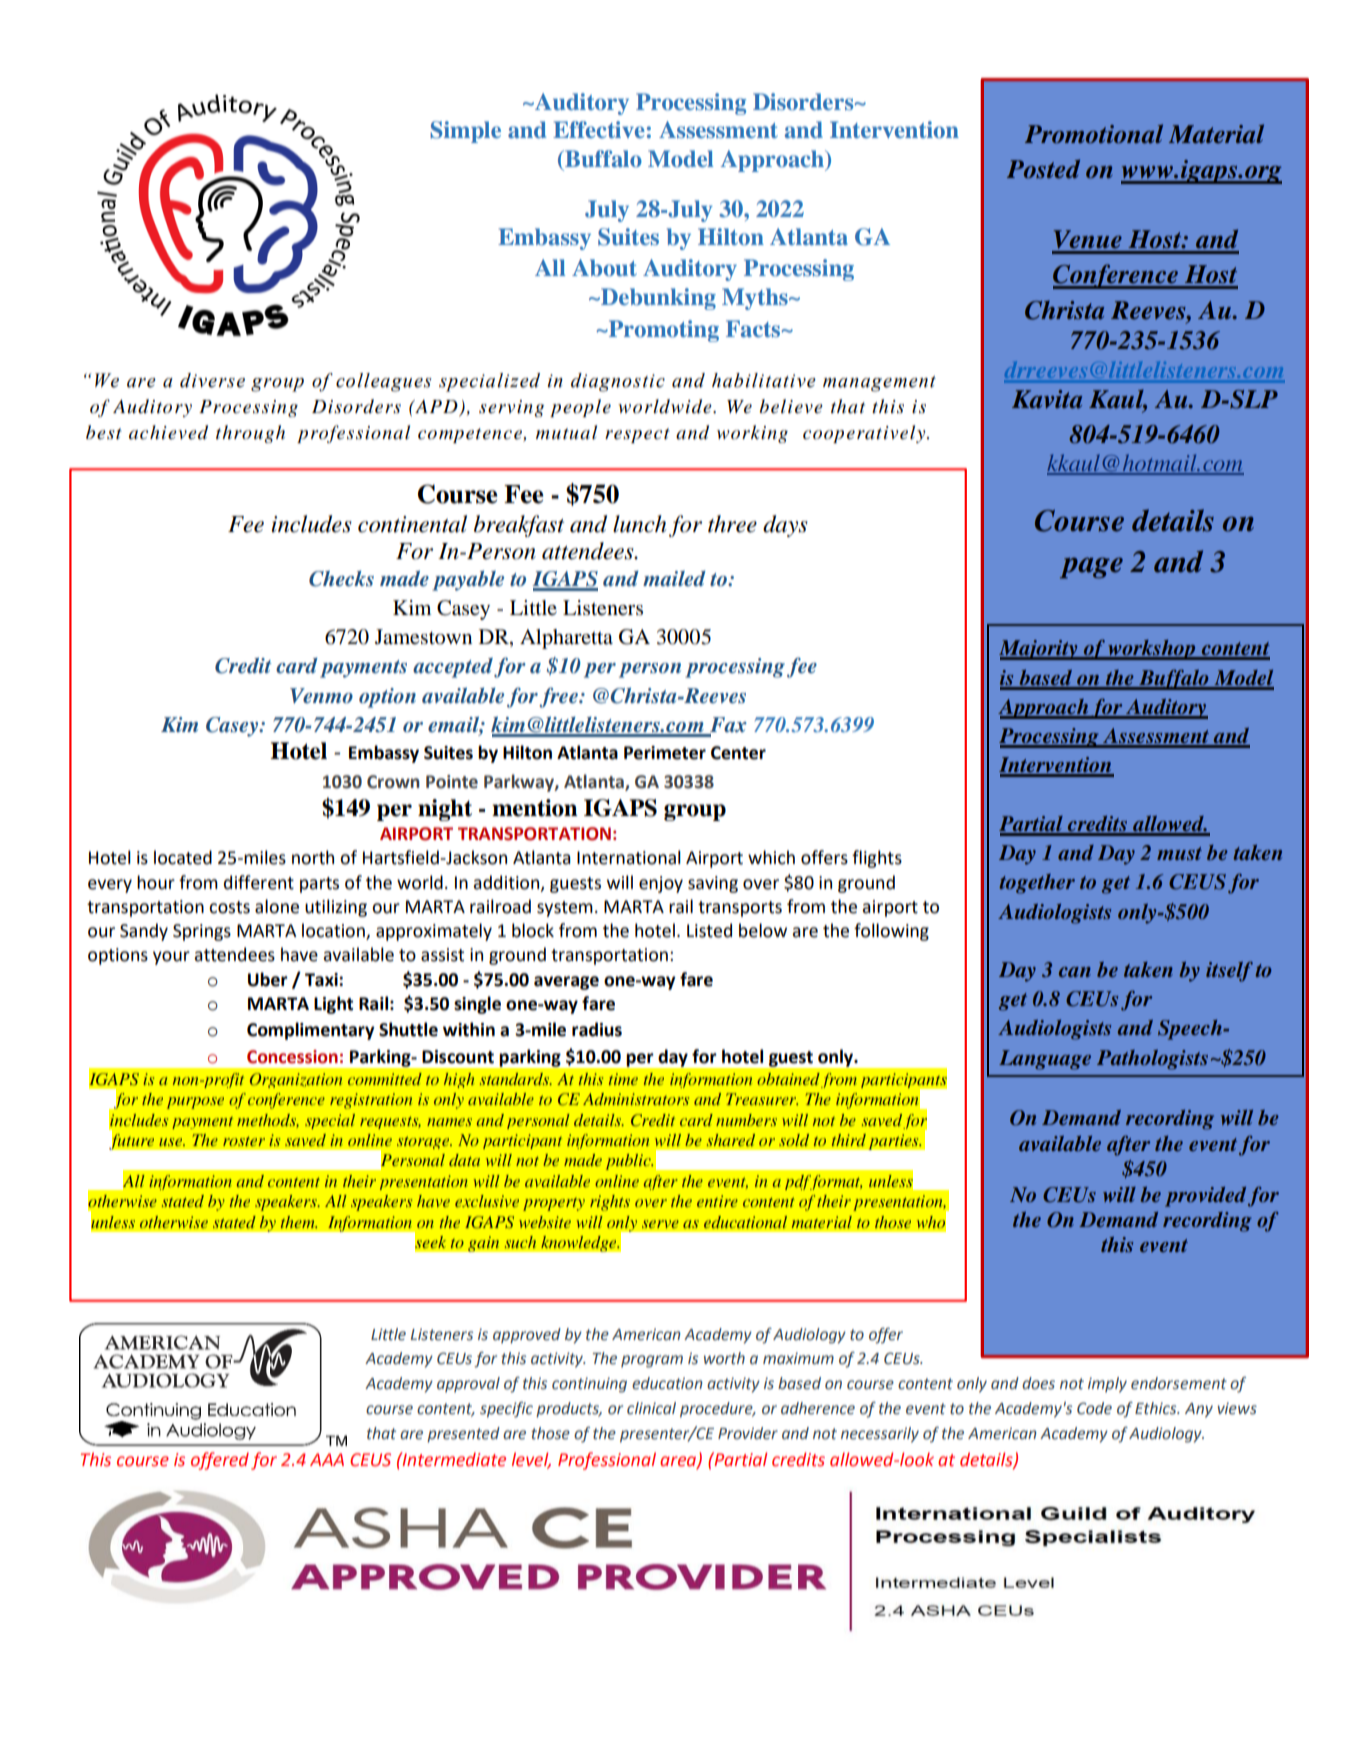 This page has width=1353, height=1751. I want to click on Posted, so click(1043, 169).
